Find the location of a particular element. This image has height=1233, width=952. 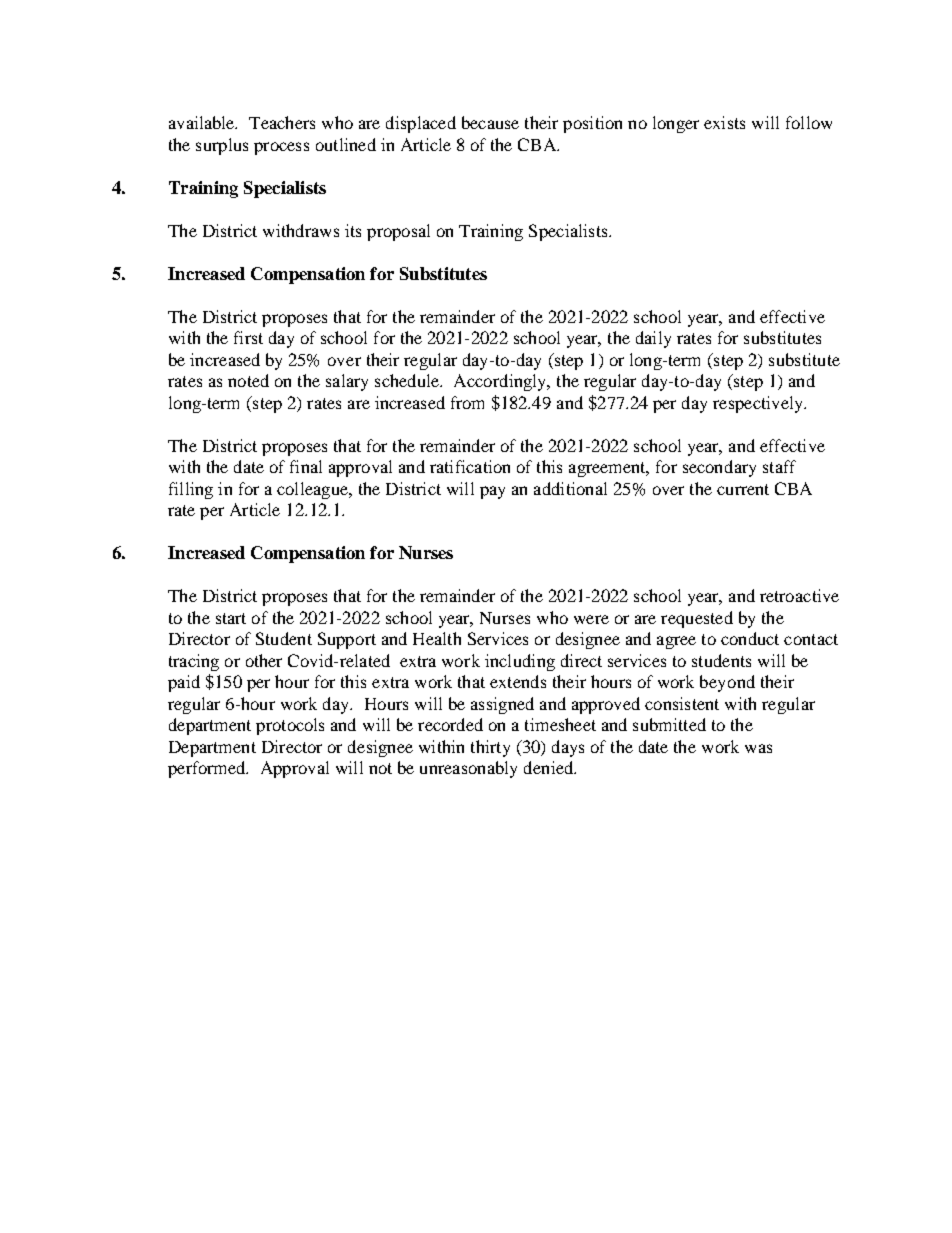

conduct is located at coordinates (750, 638).
